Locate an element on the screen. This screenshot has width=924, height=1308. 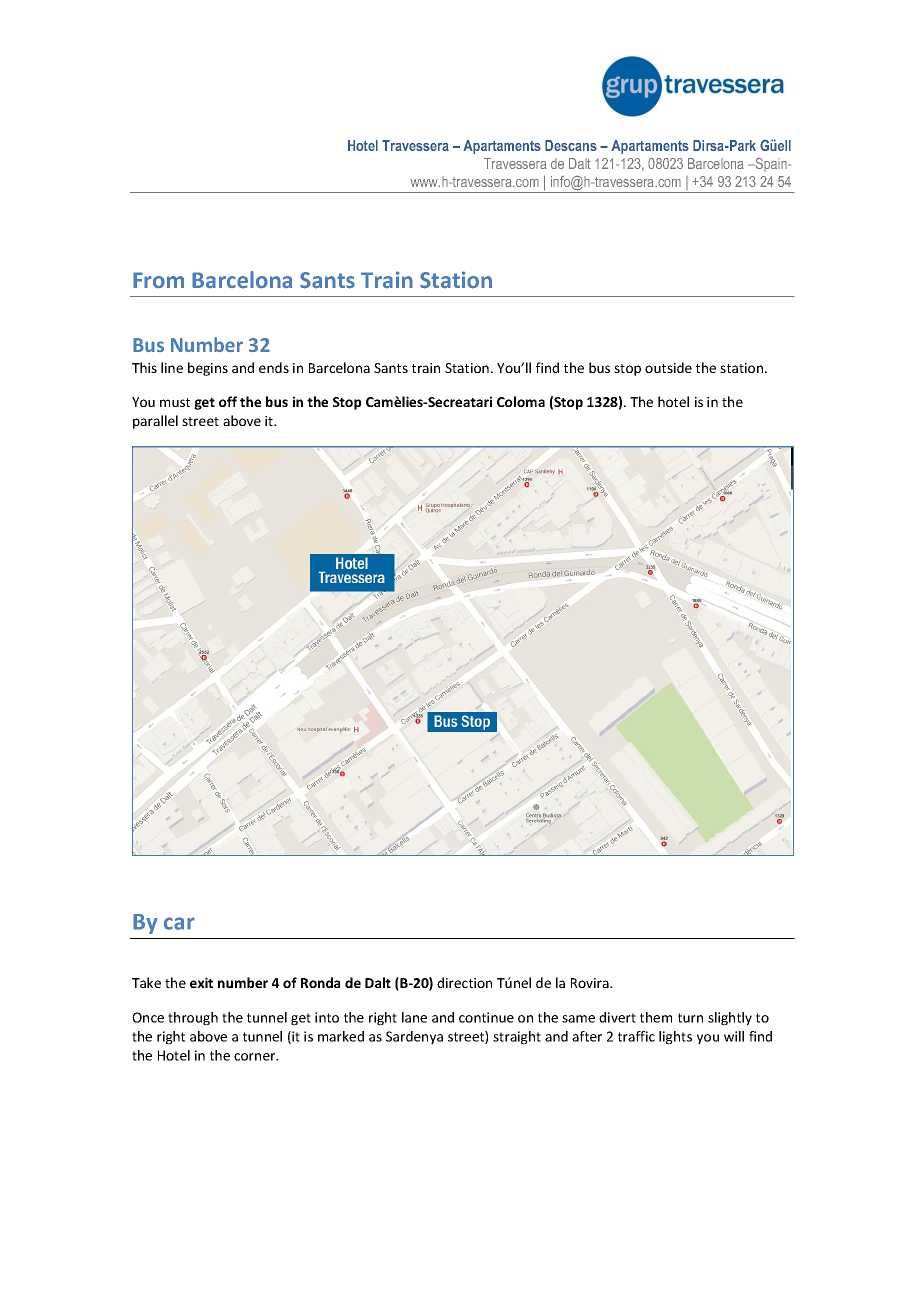
them is located at coordinates (656, 1017).
